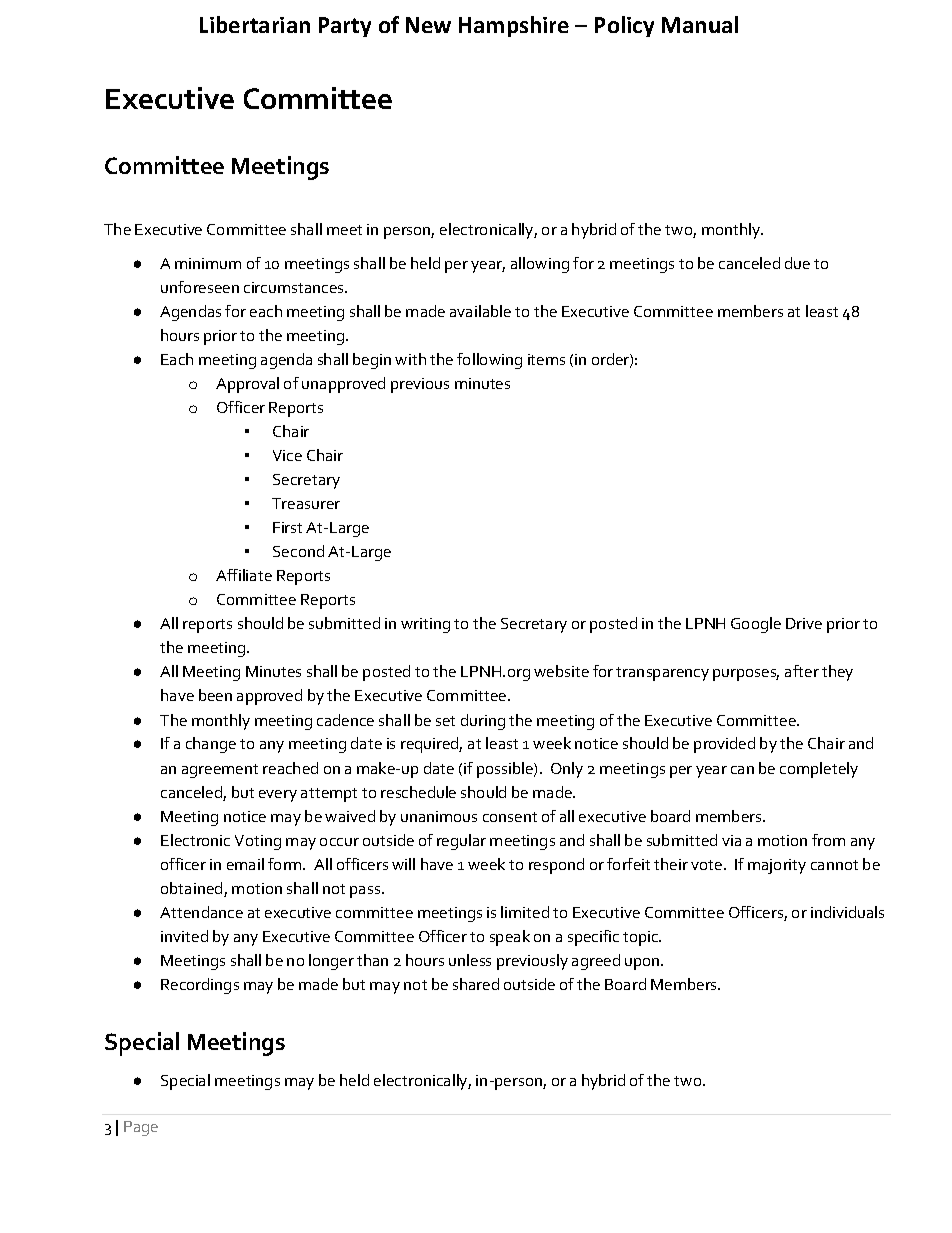 Image resolution: width=952 pixels, height=1233 pixels. I want to click on writing, so click(425, 625).
